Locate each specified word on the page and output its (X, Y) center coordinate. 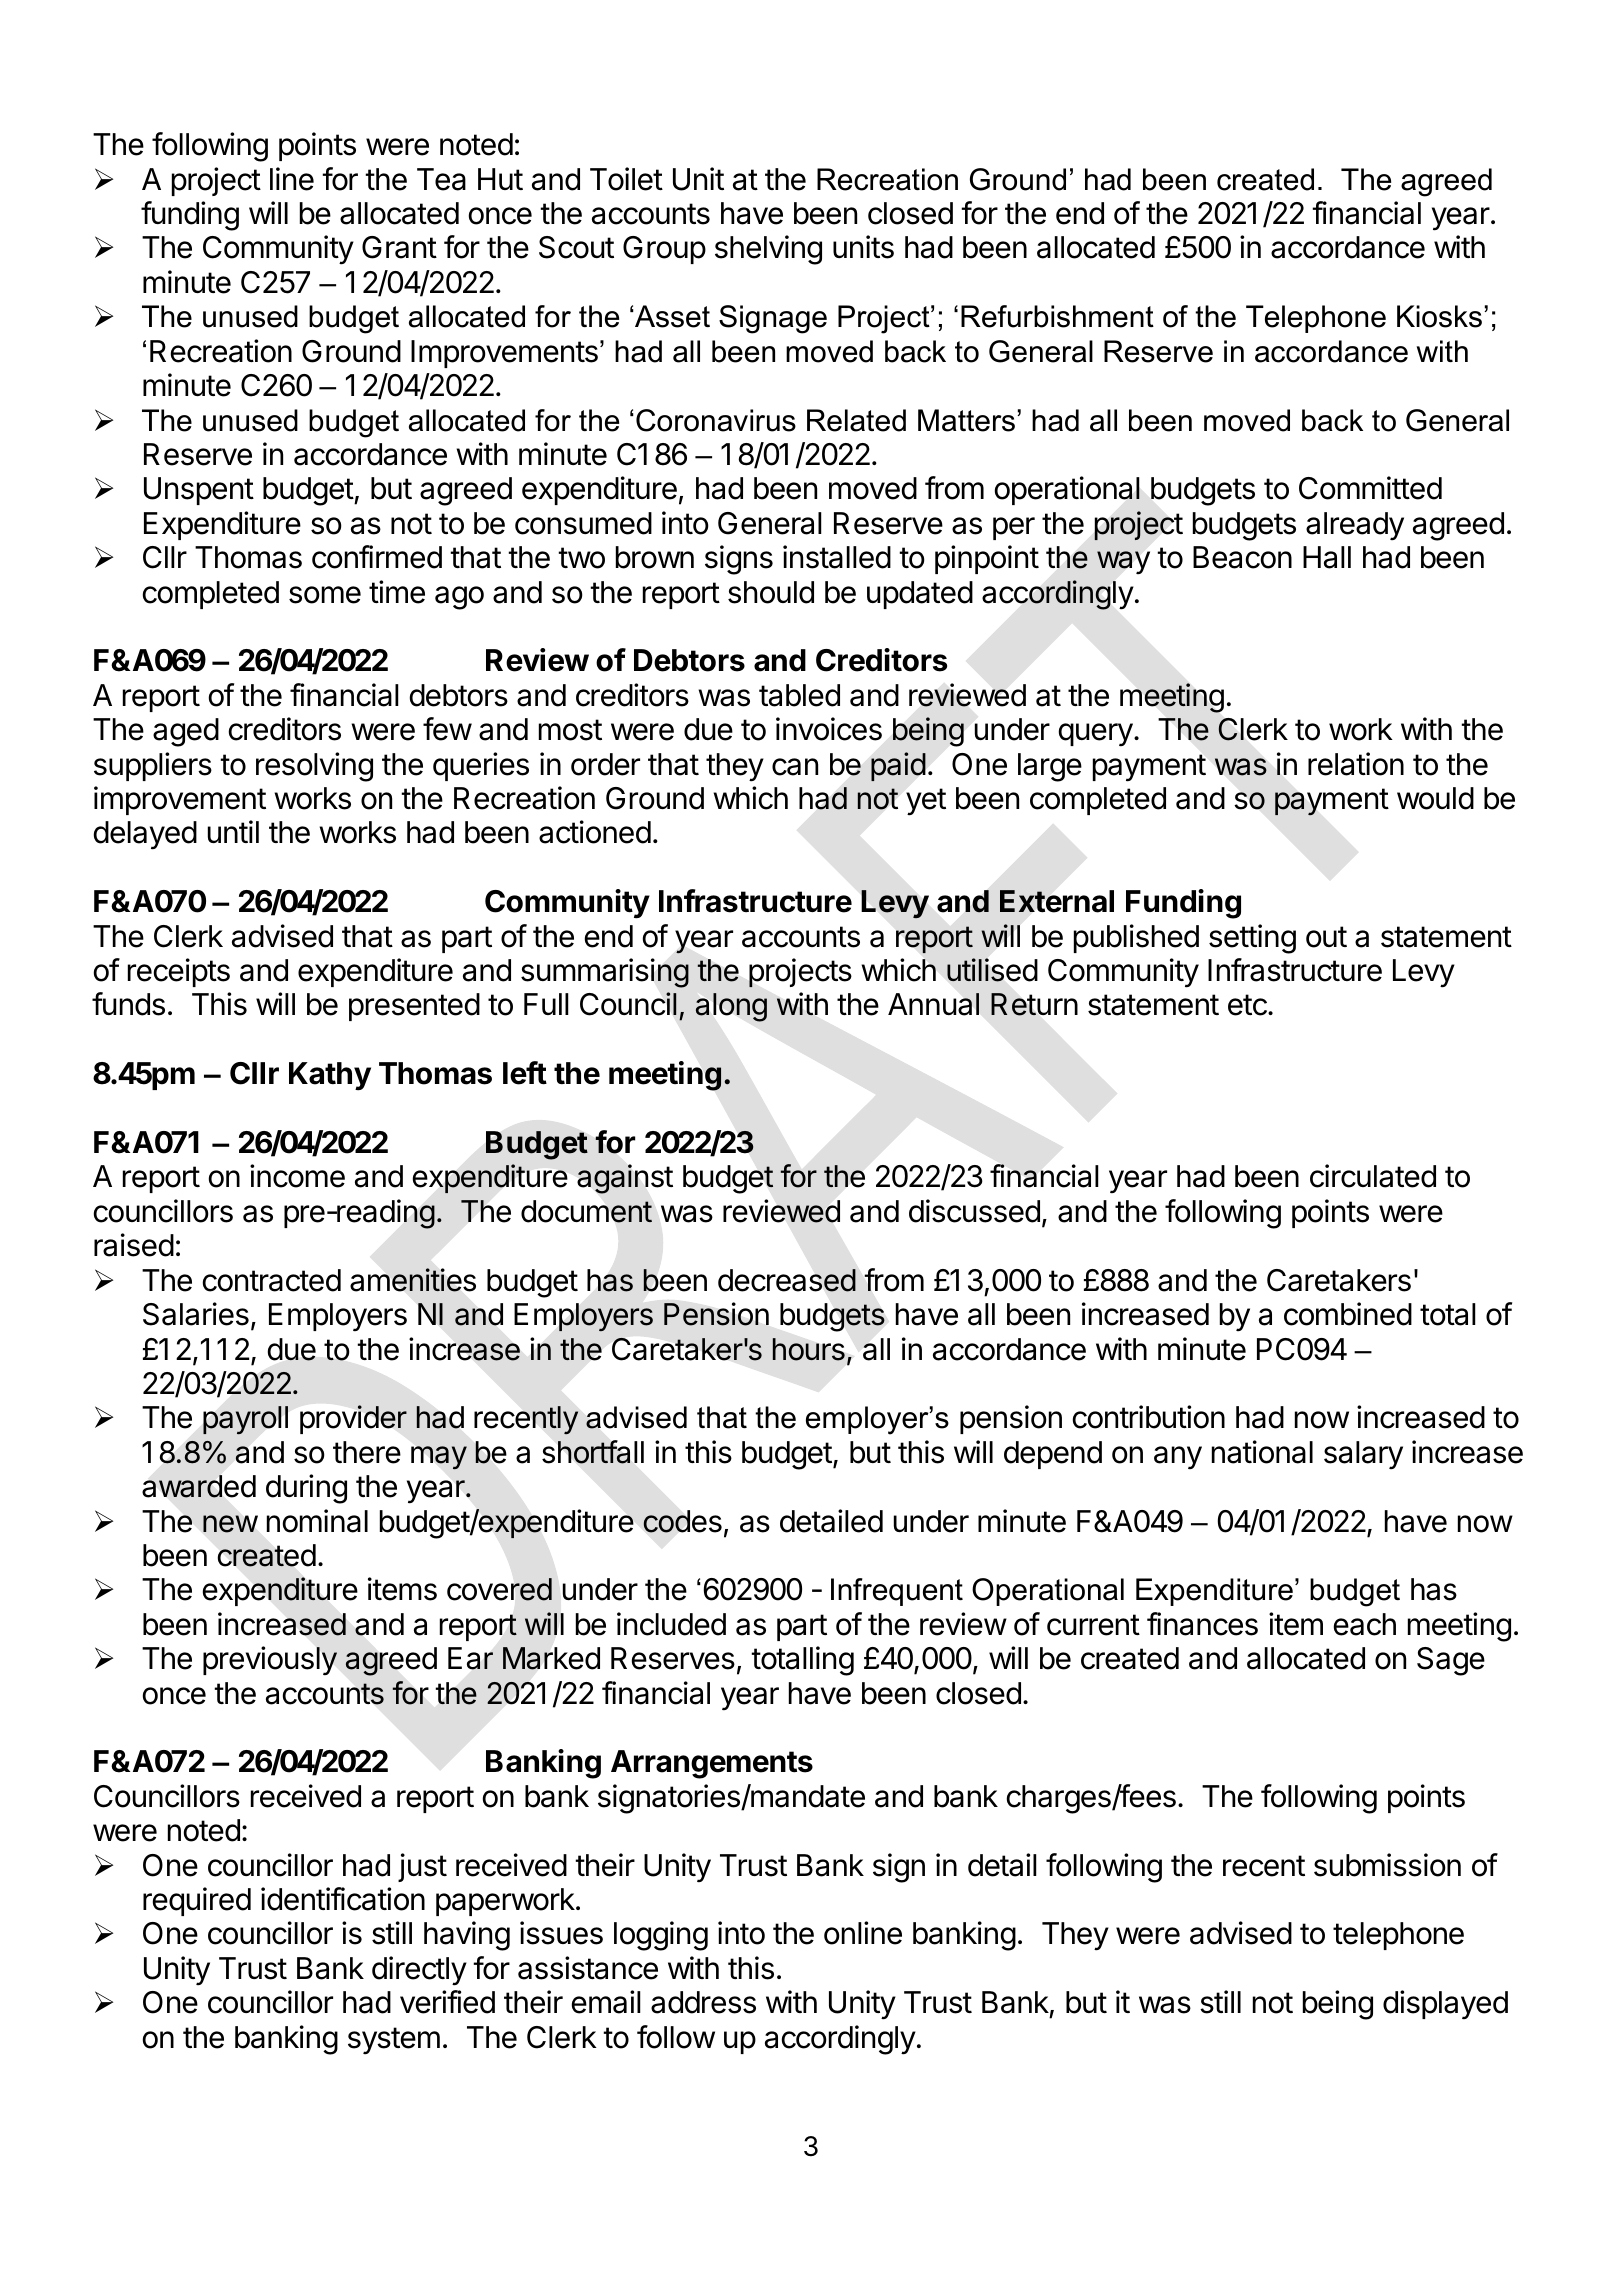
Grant (399, 247)
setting (1252, 939)
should (771, 592)
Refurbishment (1057, 316)
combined (1348, 1314)
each (1365, 1624)
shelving (768, 250)
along (731, 1007)
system (394, 2041)
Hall (1327, 557)
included (671, 1624)
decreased (787, 1280)
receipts (179, 972)
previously (270, 1661)
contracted (272, 1280)
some (325, 595)
